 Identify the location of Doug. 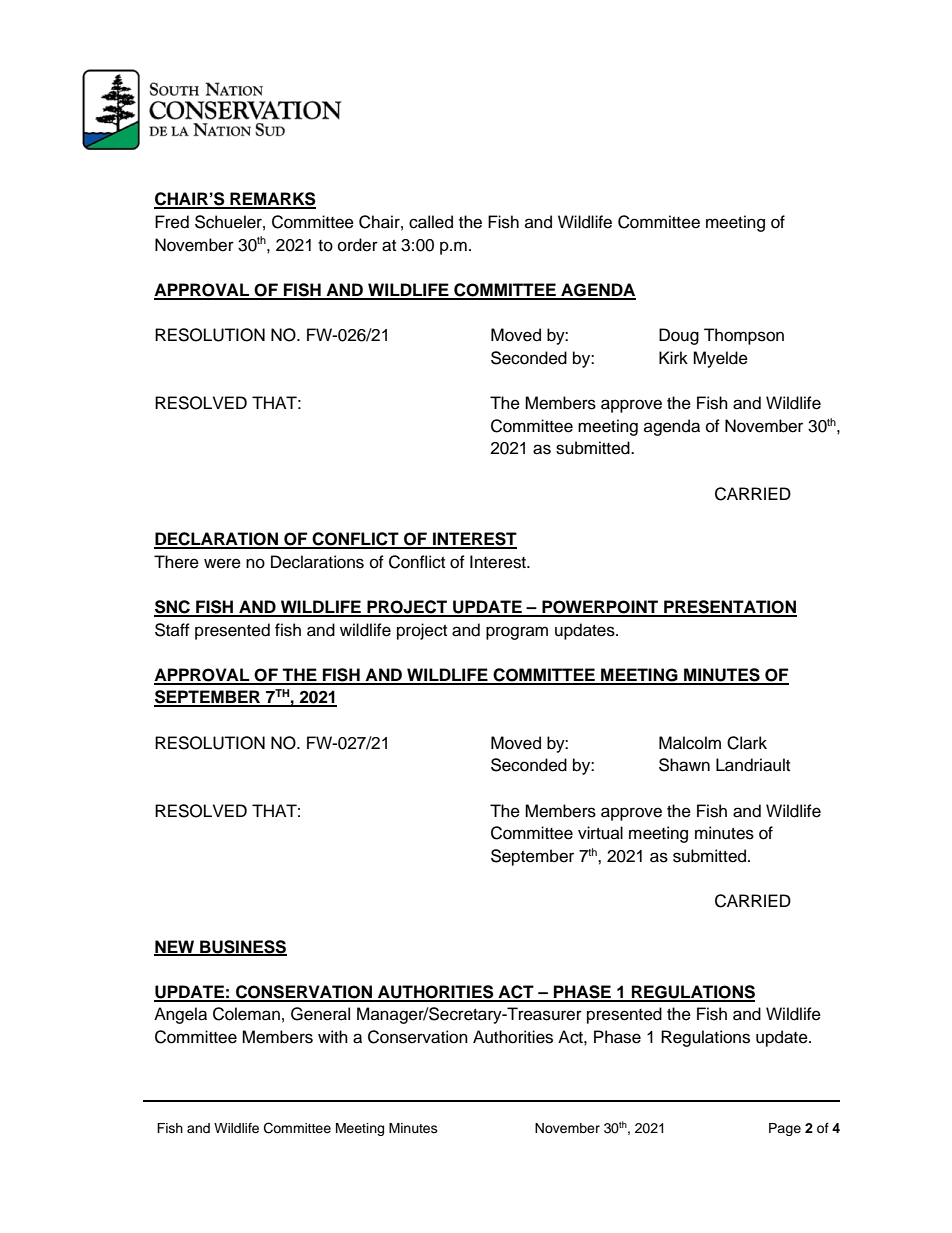
(679, 336).
